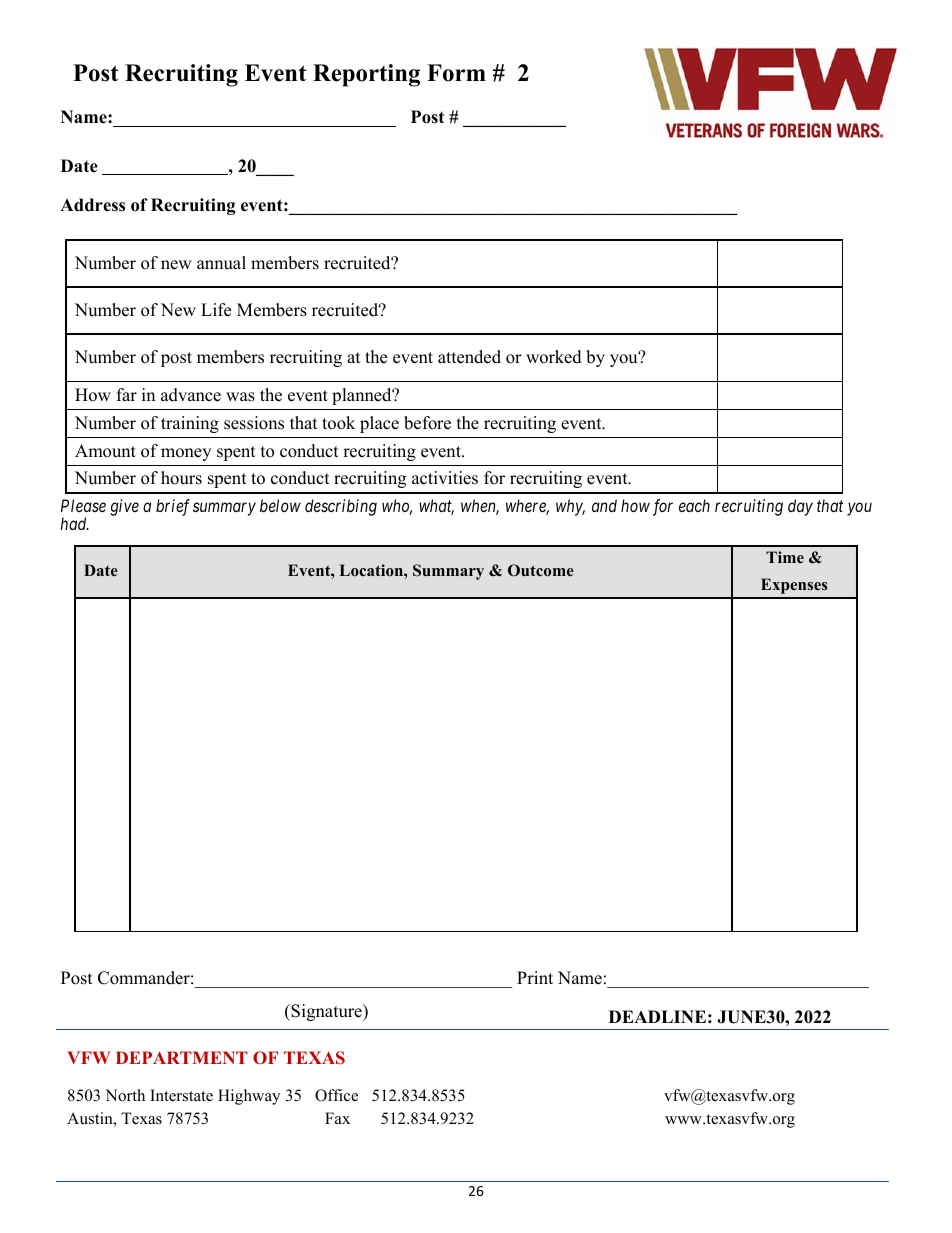 Image resolution: width=952 pixels, height=1233 pixels. What do you see at coordinates (541, 570) in the screenshot?
I see `Outcome` at bounding box center [541, 570].
